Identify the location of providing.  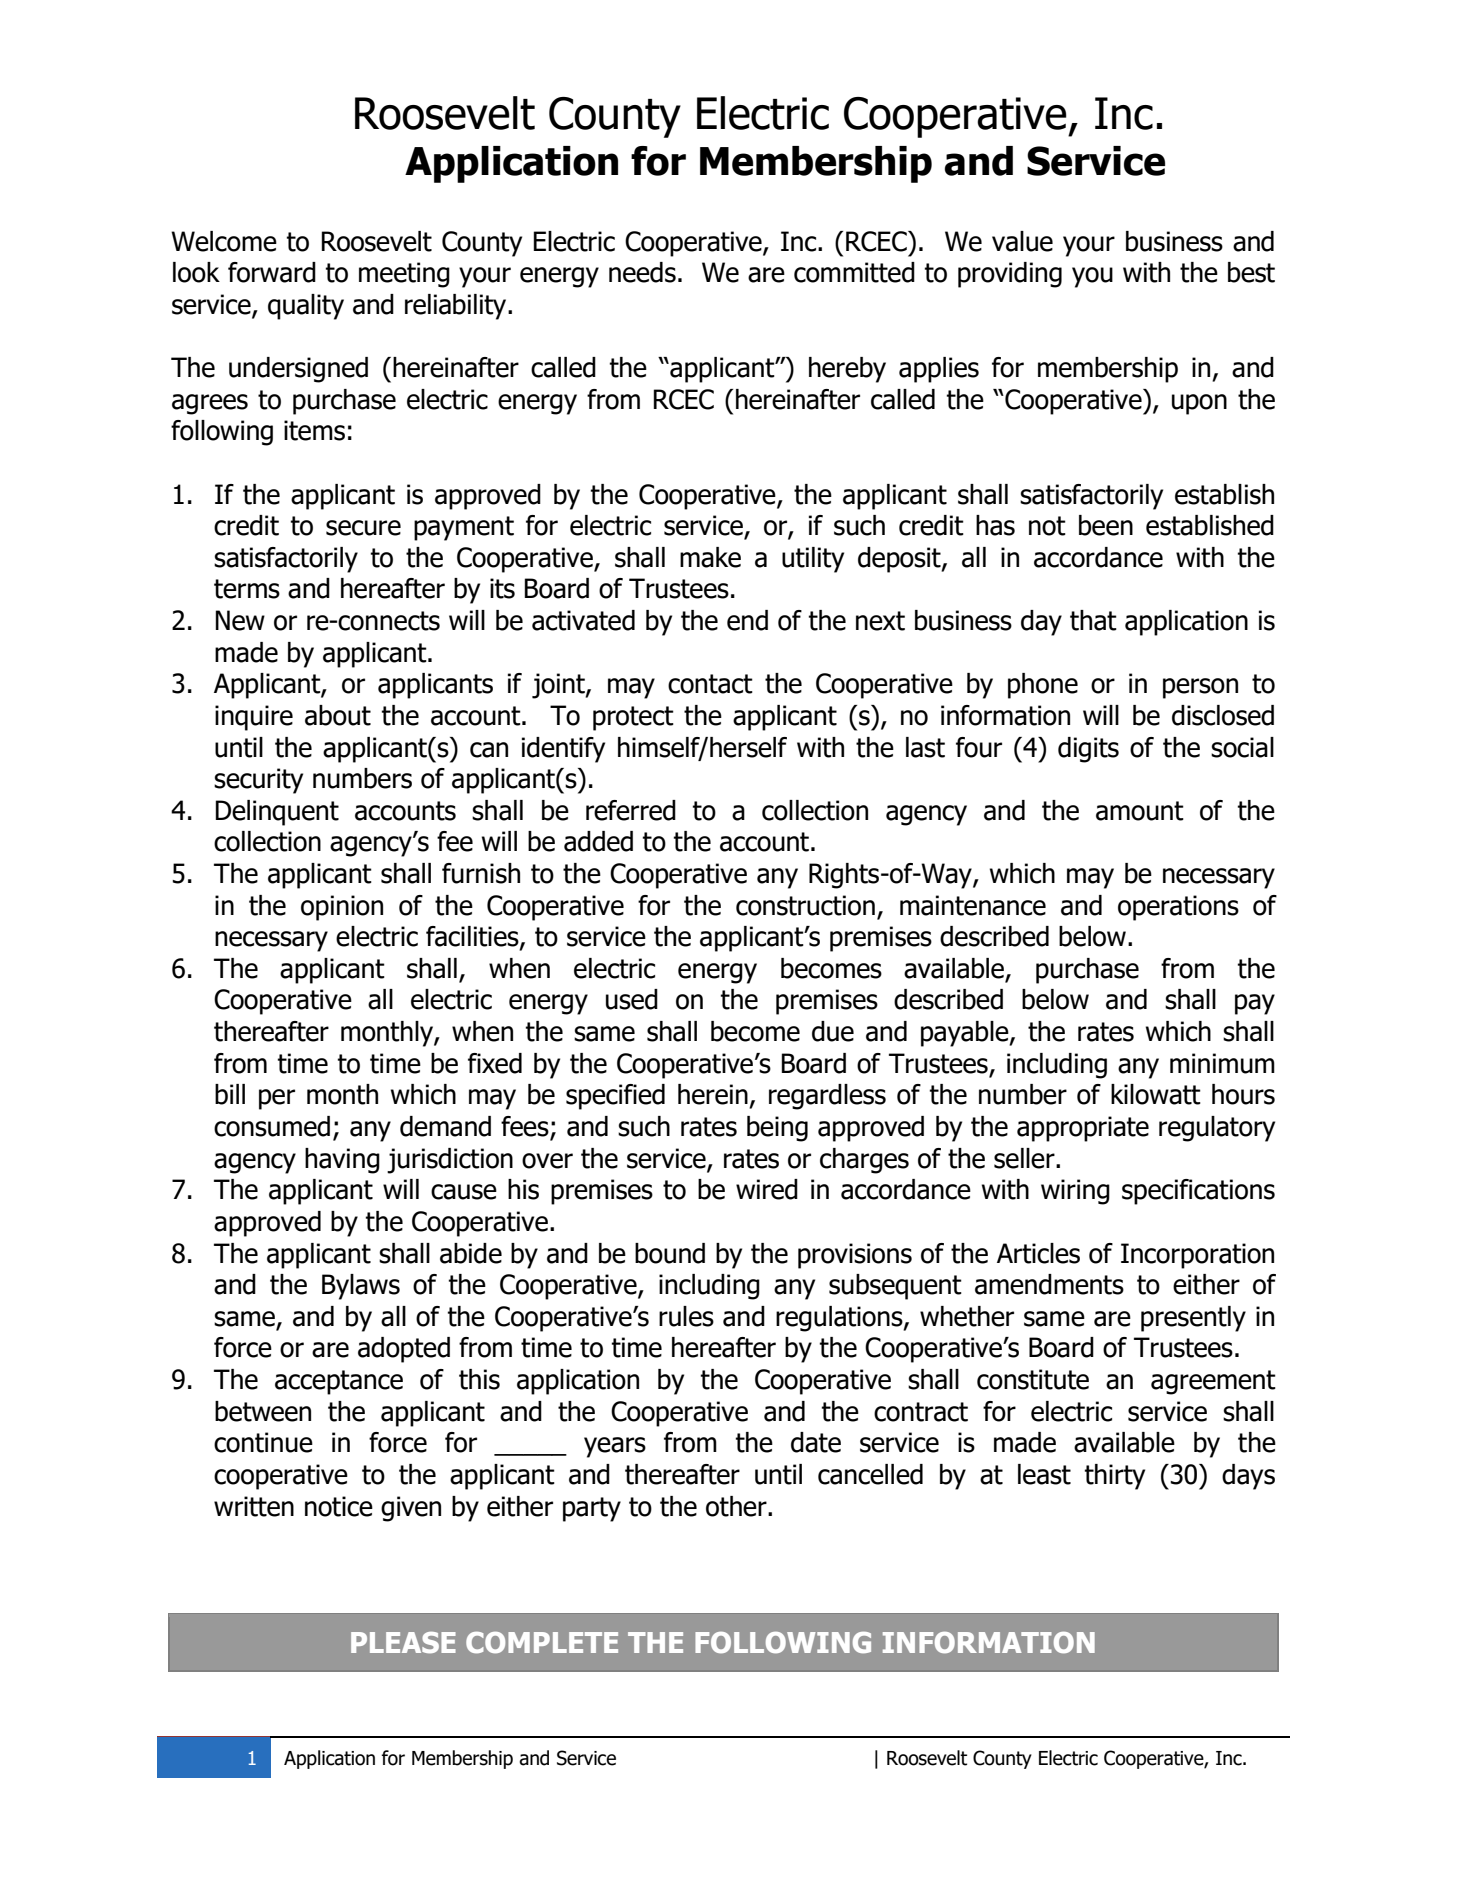
(1010, 275).
